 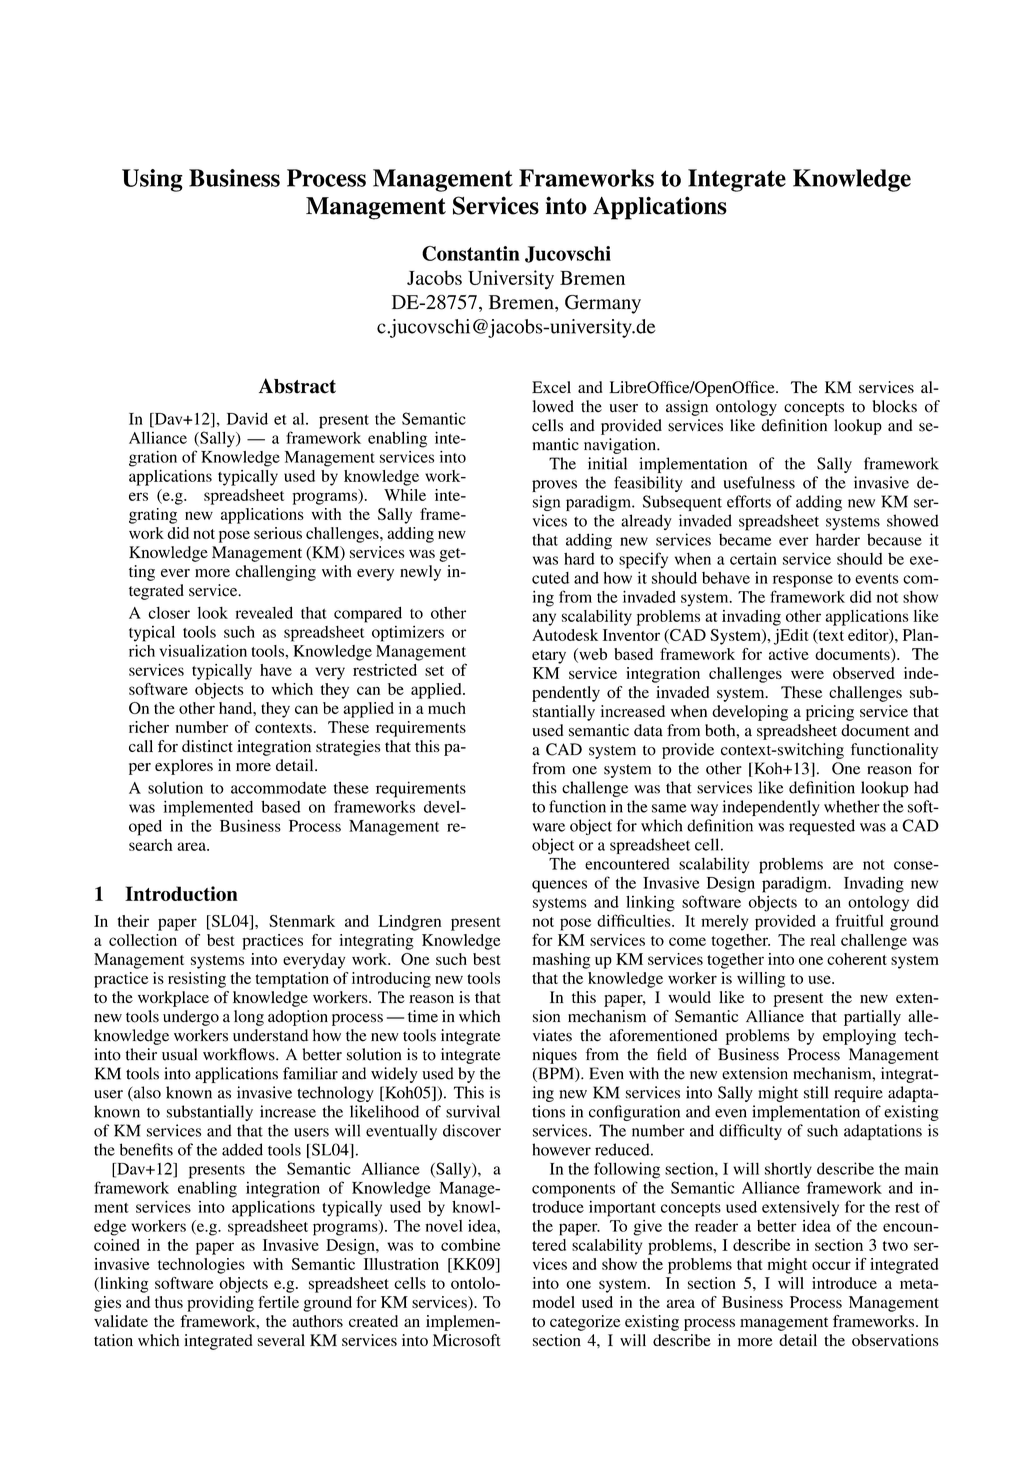 I want to click on pricing, so click(x=830, y=713).
